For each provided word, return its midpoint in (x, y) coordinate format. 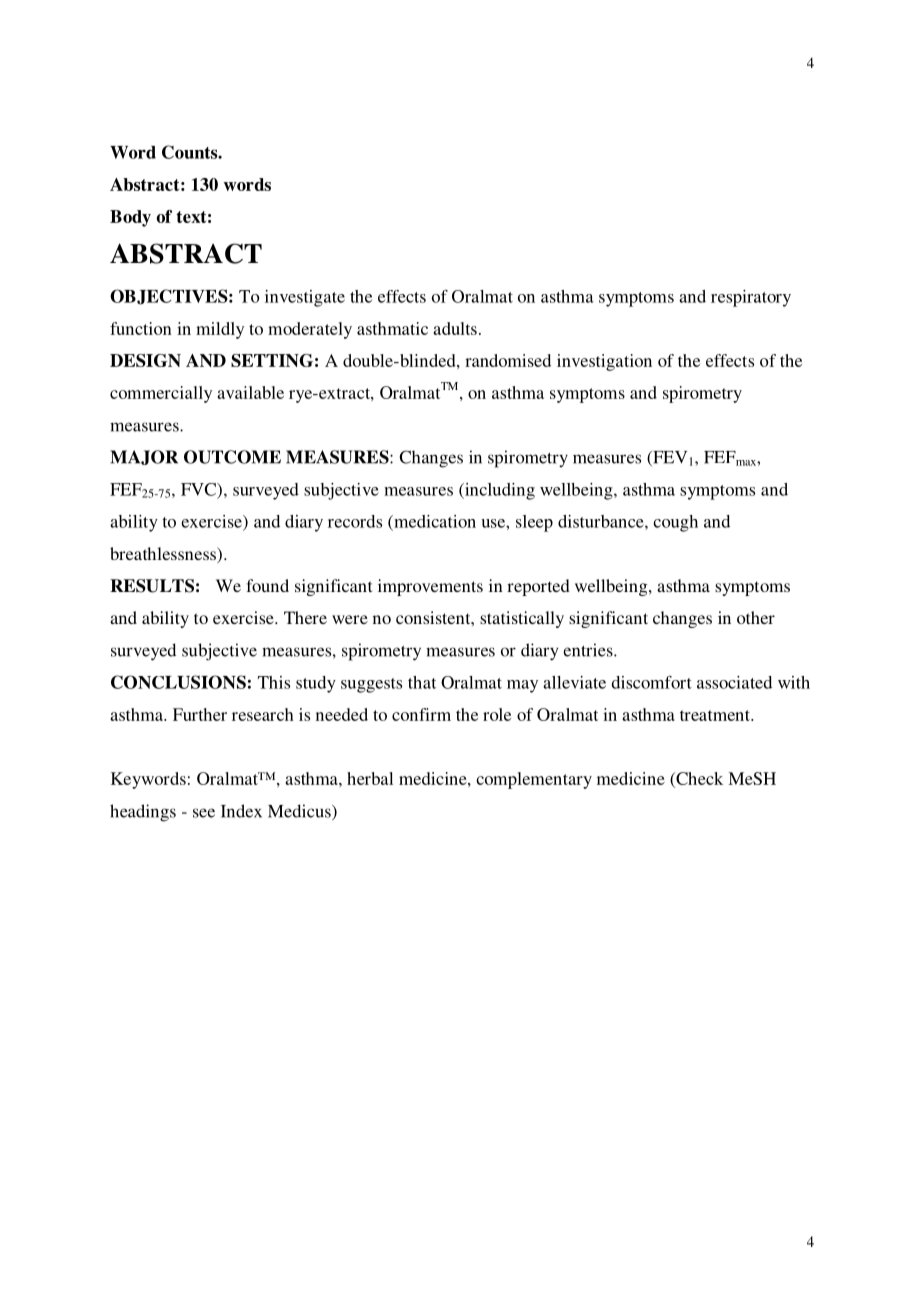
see (204, 813)
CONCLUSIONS (178, 682)
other (756, 617)
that (422, 682)
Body (130, 218)
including (499, 491)
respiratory (751, 298)
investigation (604, 362)
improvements (430, 587)
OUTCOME (232, 457)
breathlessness (164, 555)
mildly (220, 330)
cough (675, 523)
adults (455, 328)
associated (734, 682)
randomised (508, 360)
